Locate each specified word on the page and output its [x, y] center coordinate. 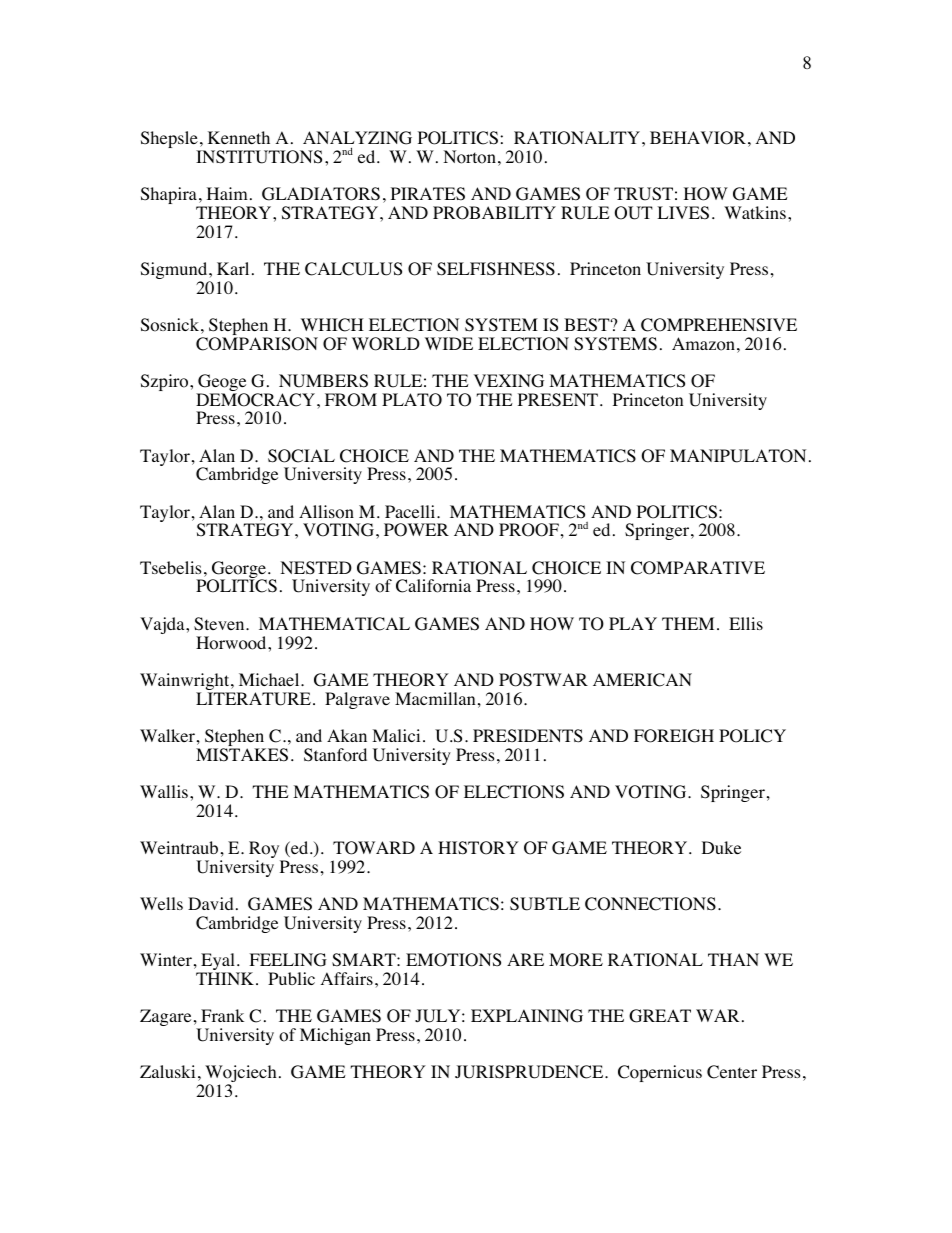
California [433, 586]
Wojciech [241, 1075]
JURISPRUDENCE [530, 1072]
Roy [265, 851]
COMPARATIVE [698, 568]
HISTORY [478, 848]
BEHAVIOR [698, 138]
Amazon [703, 344]
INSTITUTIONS [259, 157]
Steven [220, 624]
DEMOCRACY [255, 400]
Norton [469, 157]
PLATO [412, 400]
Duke [721, 847]
